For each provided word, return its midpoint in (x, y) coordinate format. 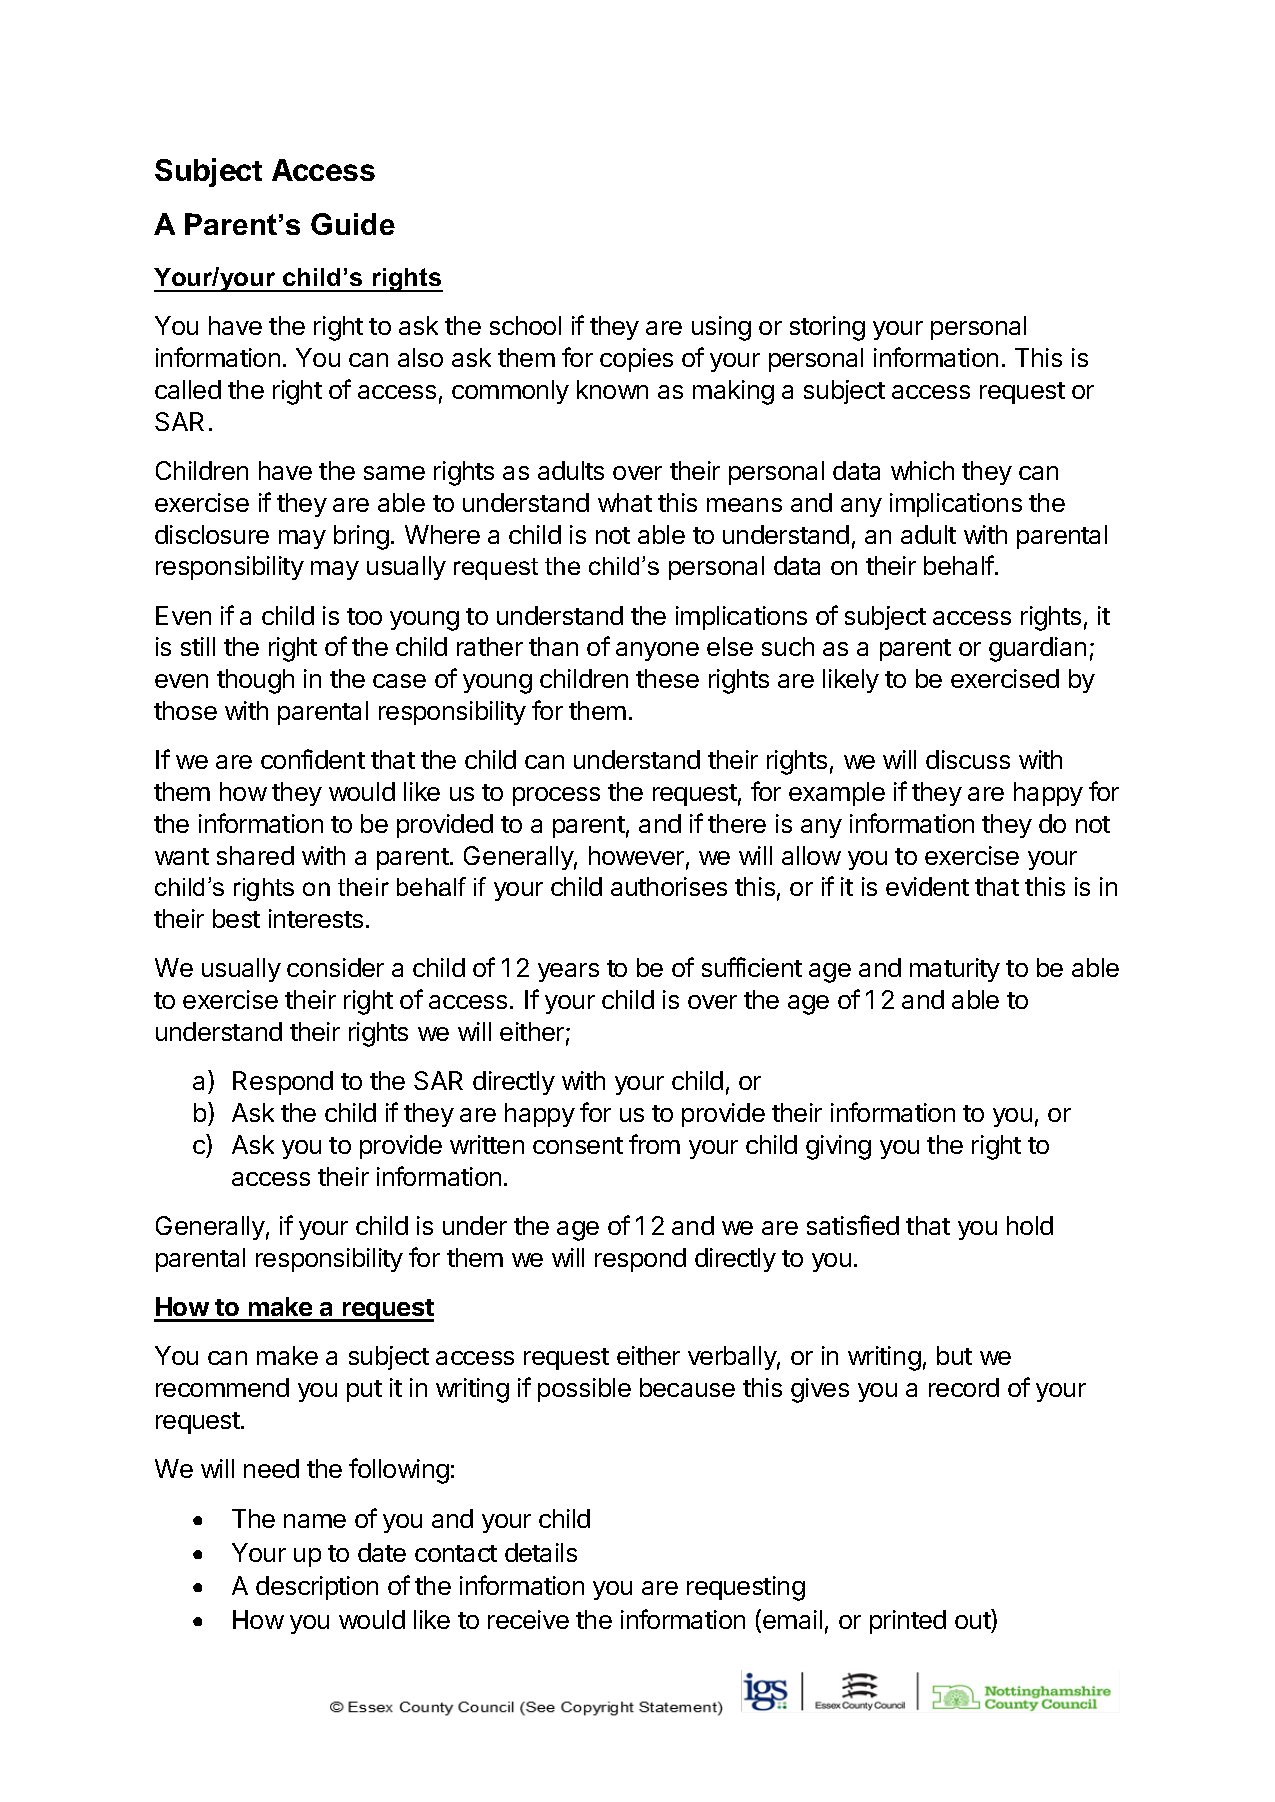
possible (584, 1390)
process (556, 796)
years (568, 972)
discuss (968, 759)
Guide (353, 224)
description (317, 1588)
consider (335, 967)
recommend (222, 1387)
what (625, 502)
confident (313, 759)
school (525, 325)
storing (827, 328)
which (922, 470)
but (954, 1355)
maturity (955, 970)
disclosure (212, 534)
